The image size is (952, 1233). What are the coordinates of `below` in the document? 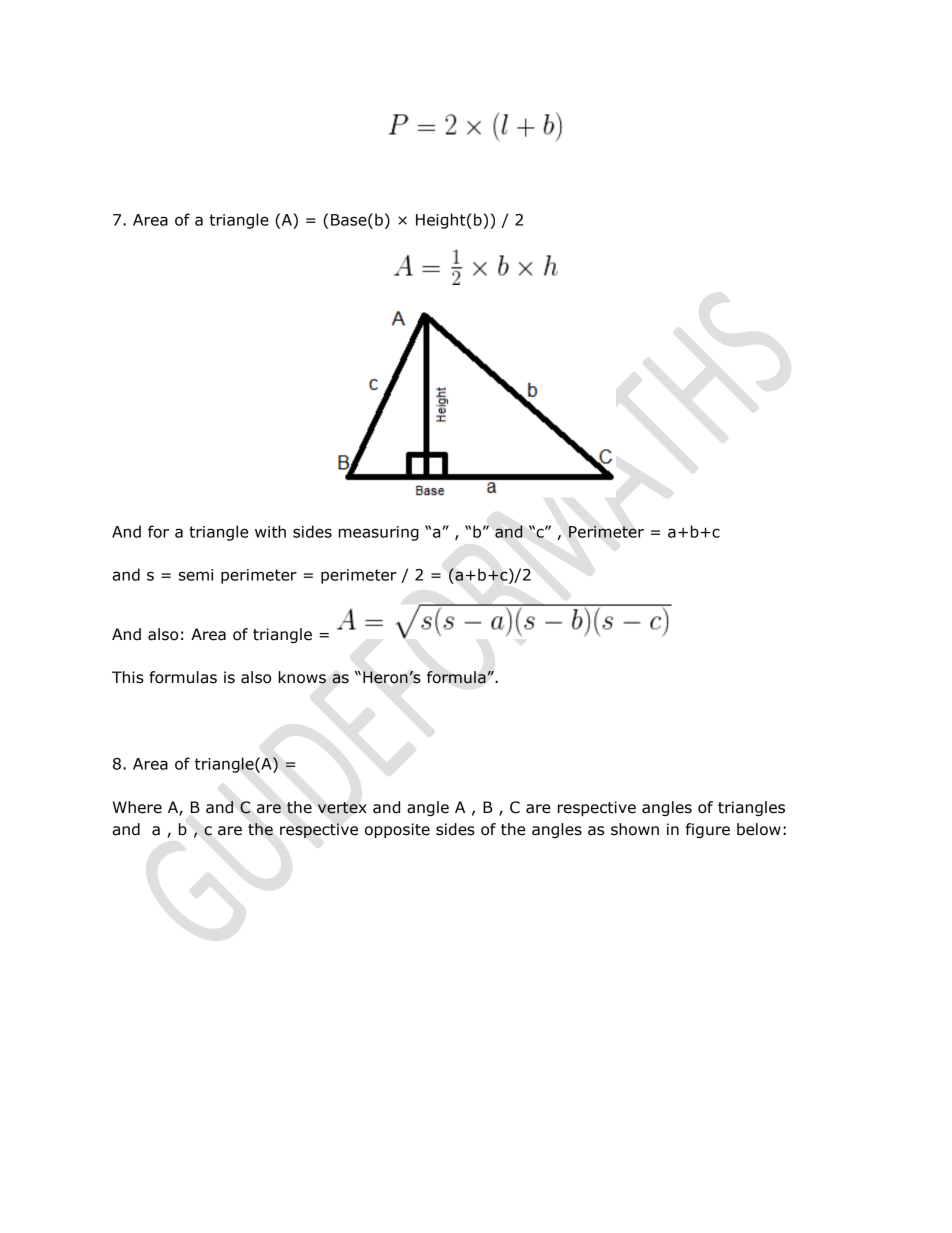 It's located at (759, 829).
